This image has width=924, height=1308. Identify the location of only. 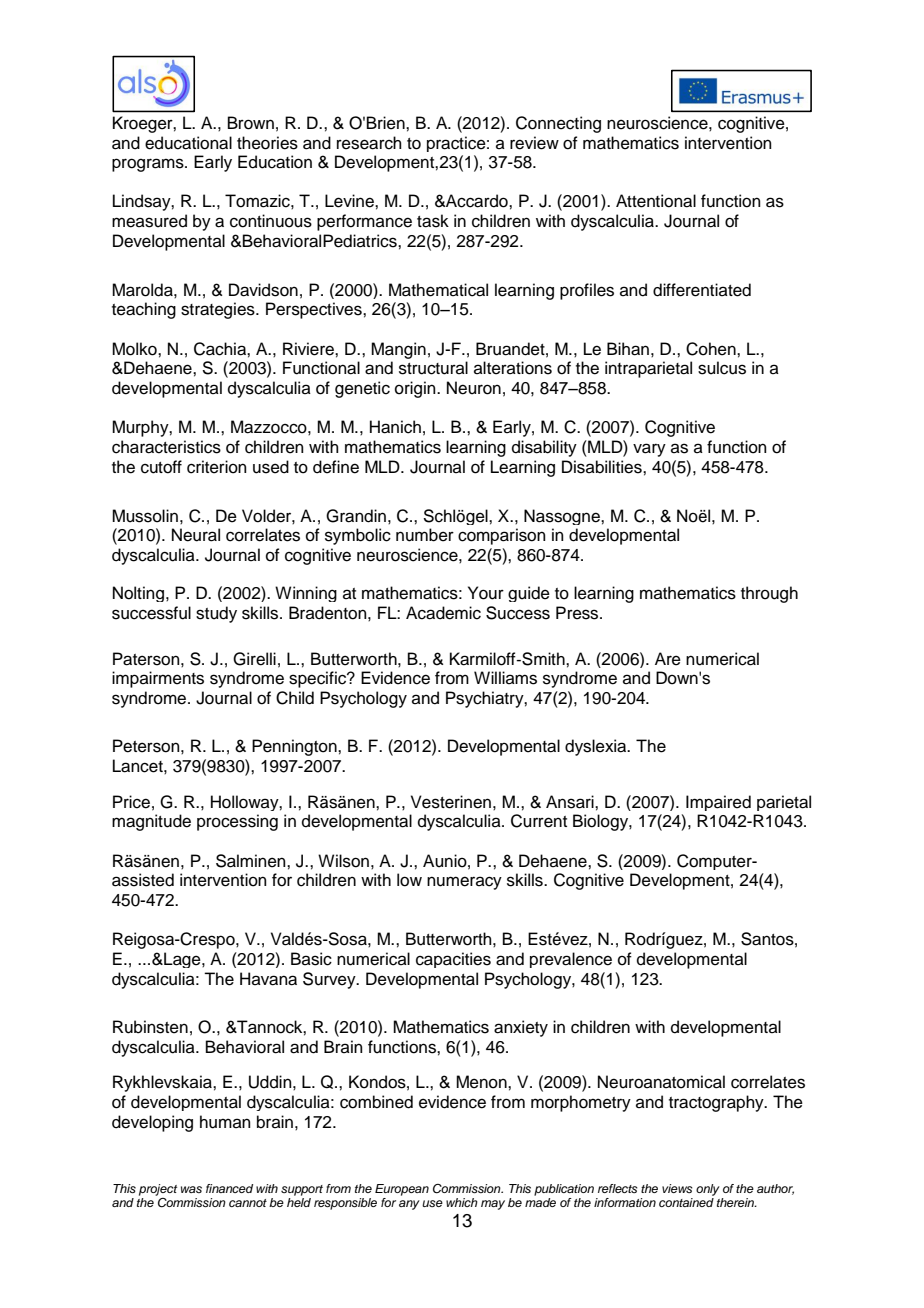
(708, 1190).
